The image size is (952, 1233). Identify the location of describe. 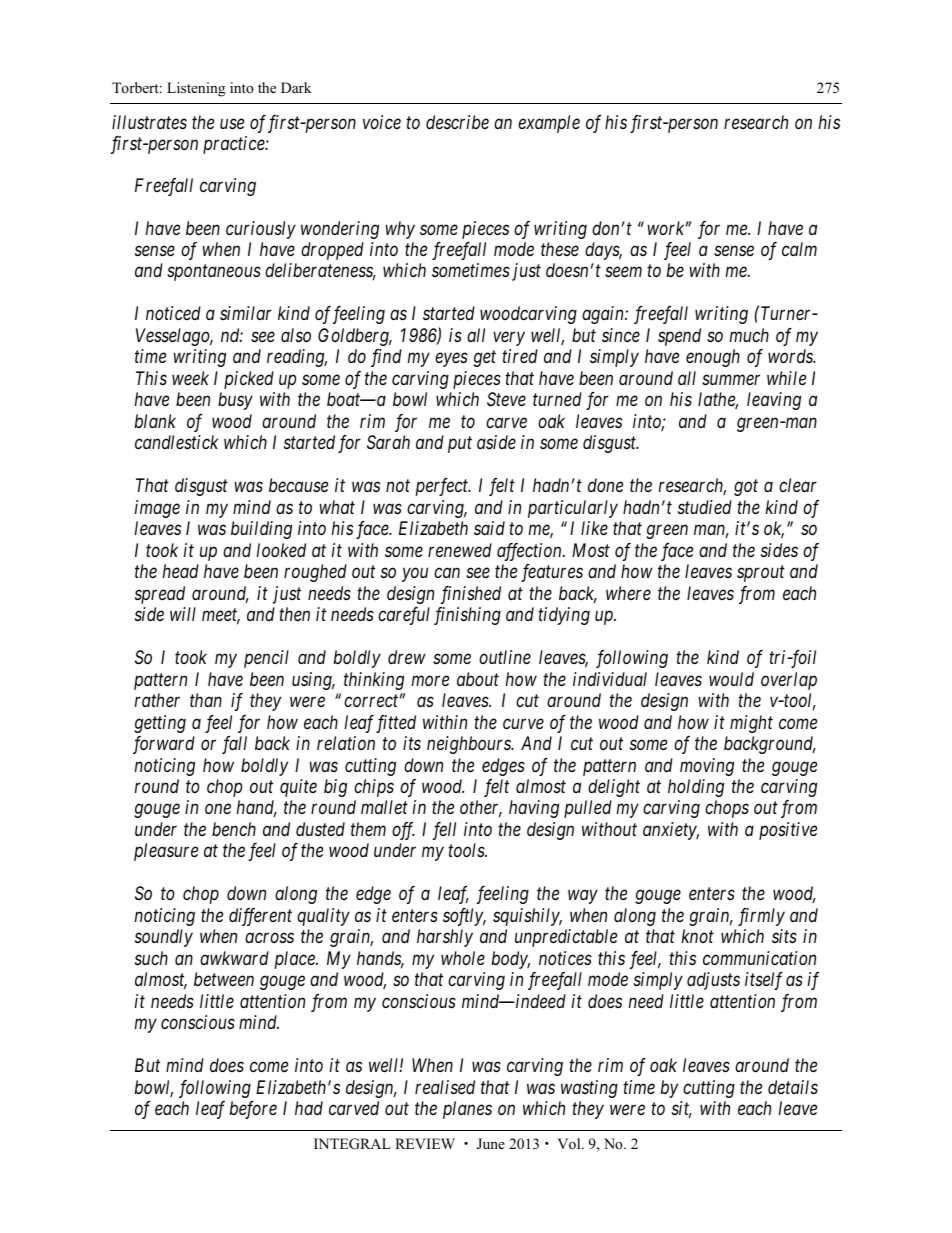
(457, 122).
